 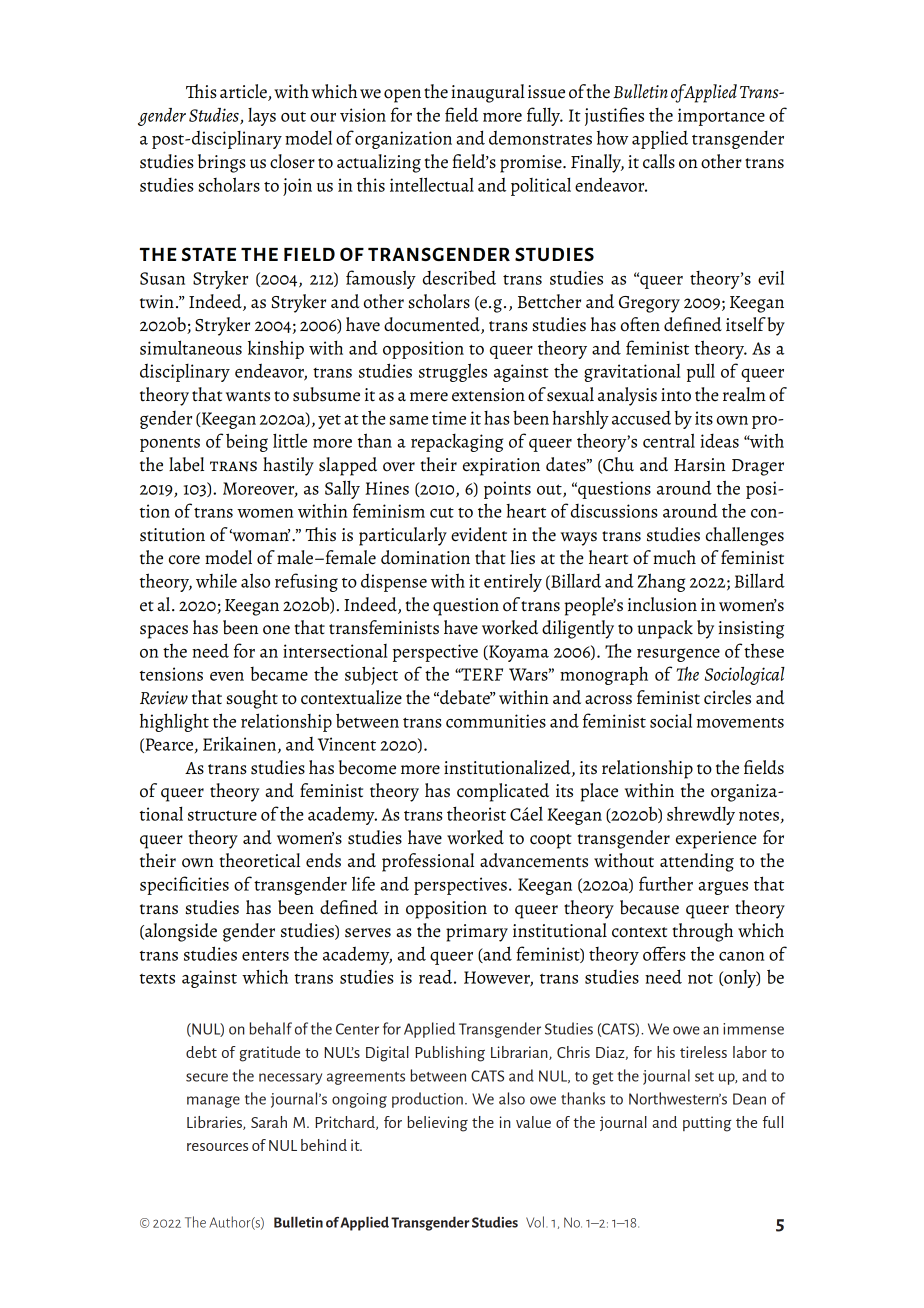 I want to click on resurgence, so click(x=678, y=655).
